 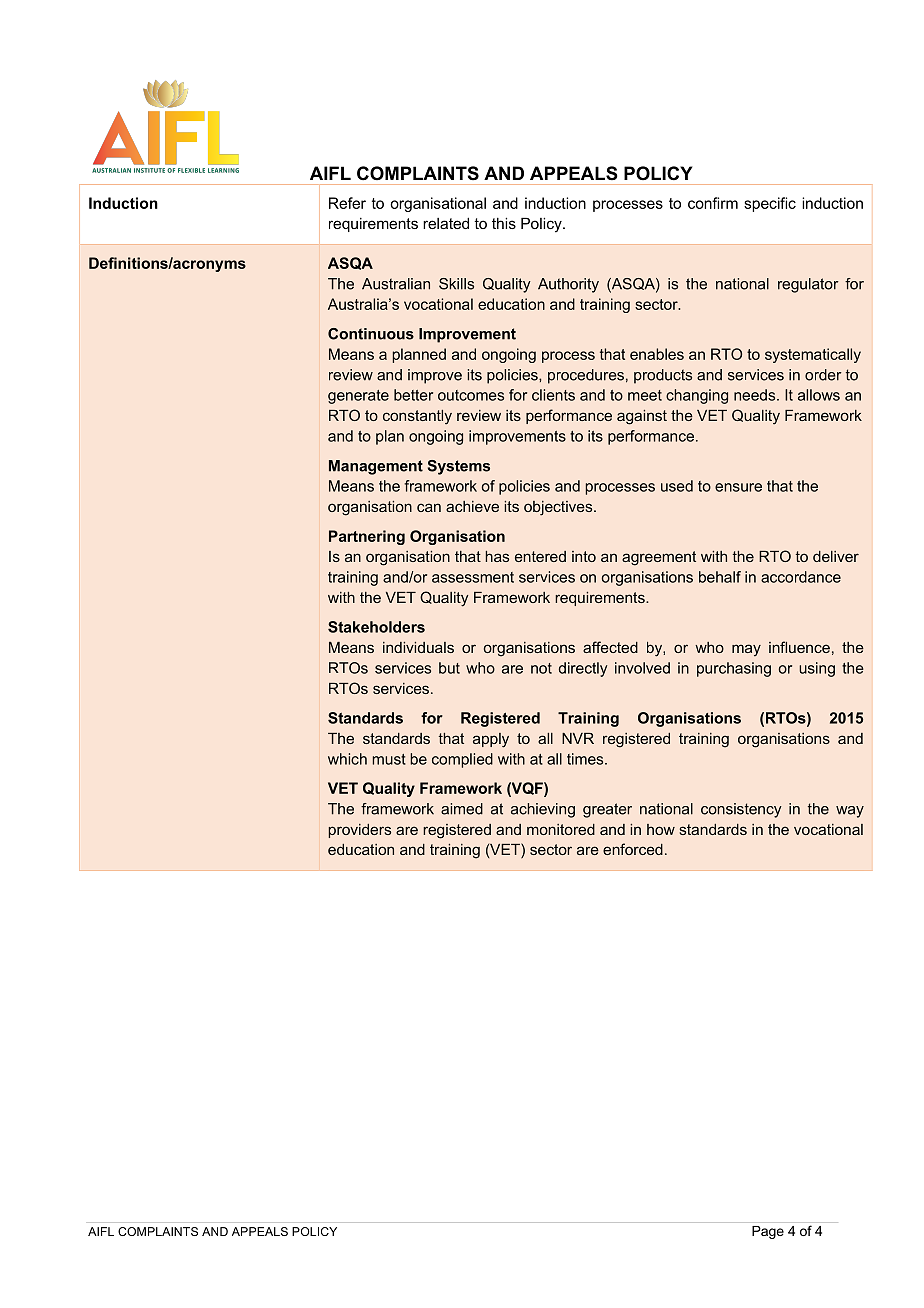 I want to click on Authority, so click(x=568, y=285).
